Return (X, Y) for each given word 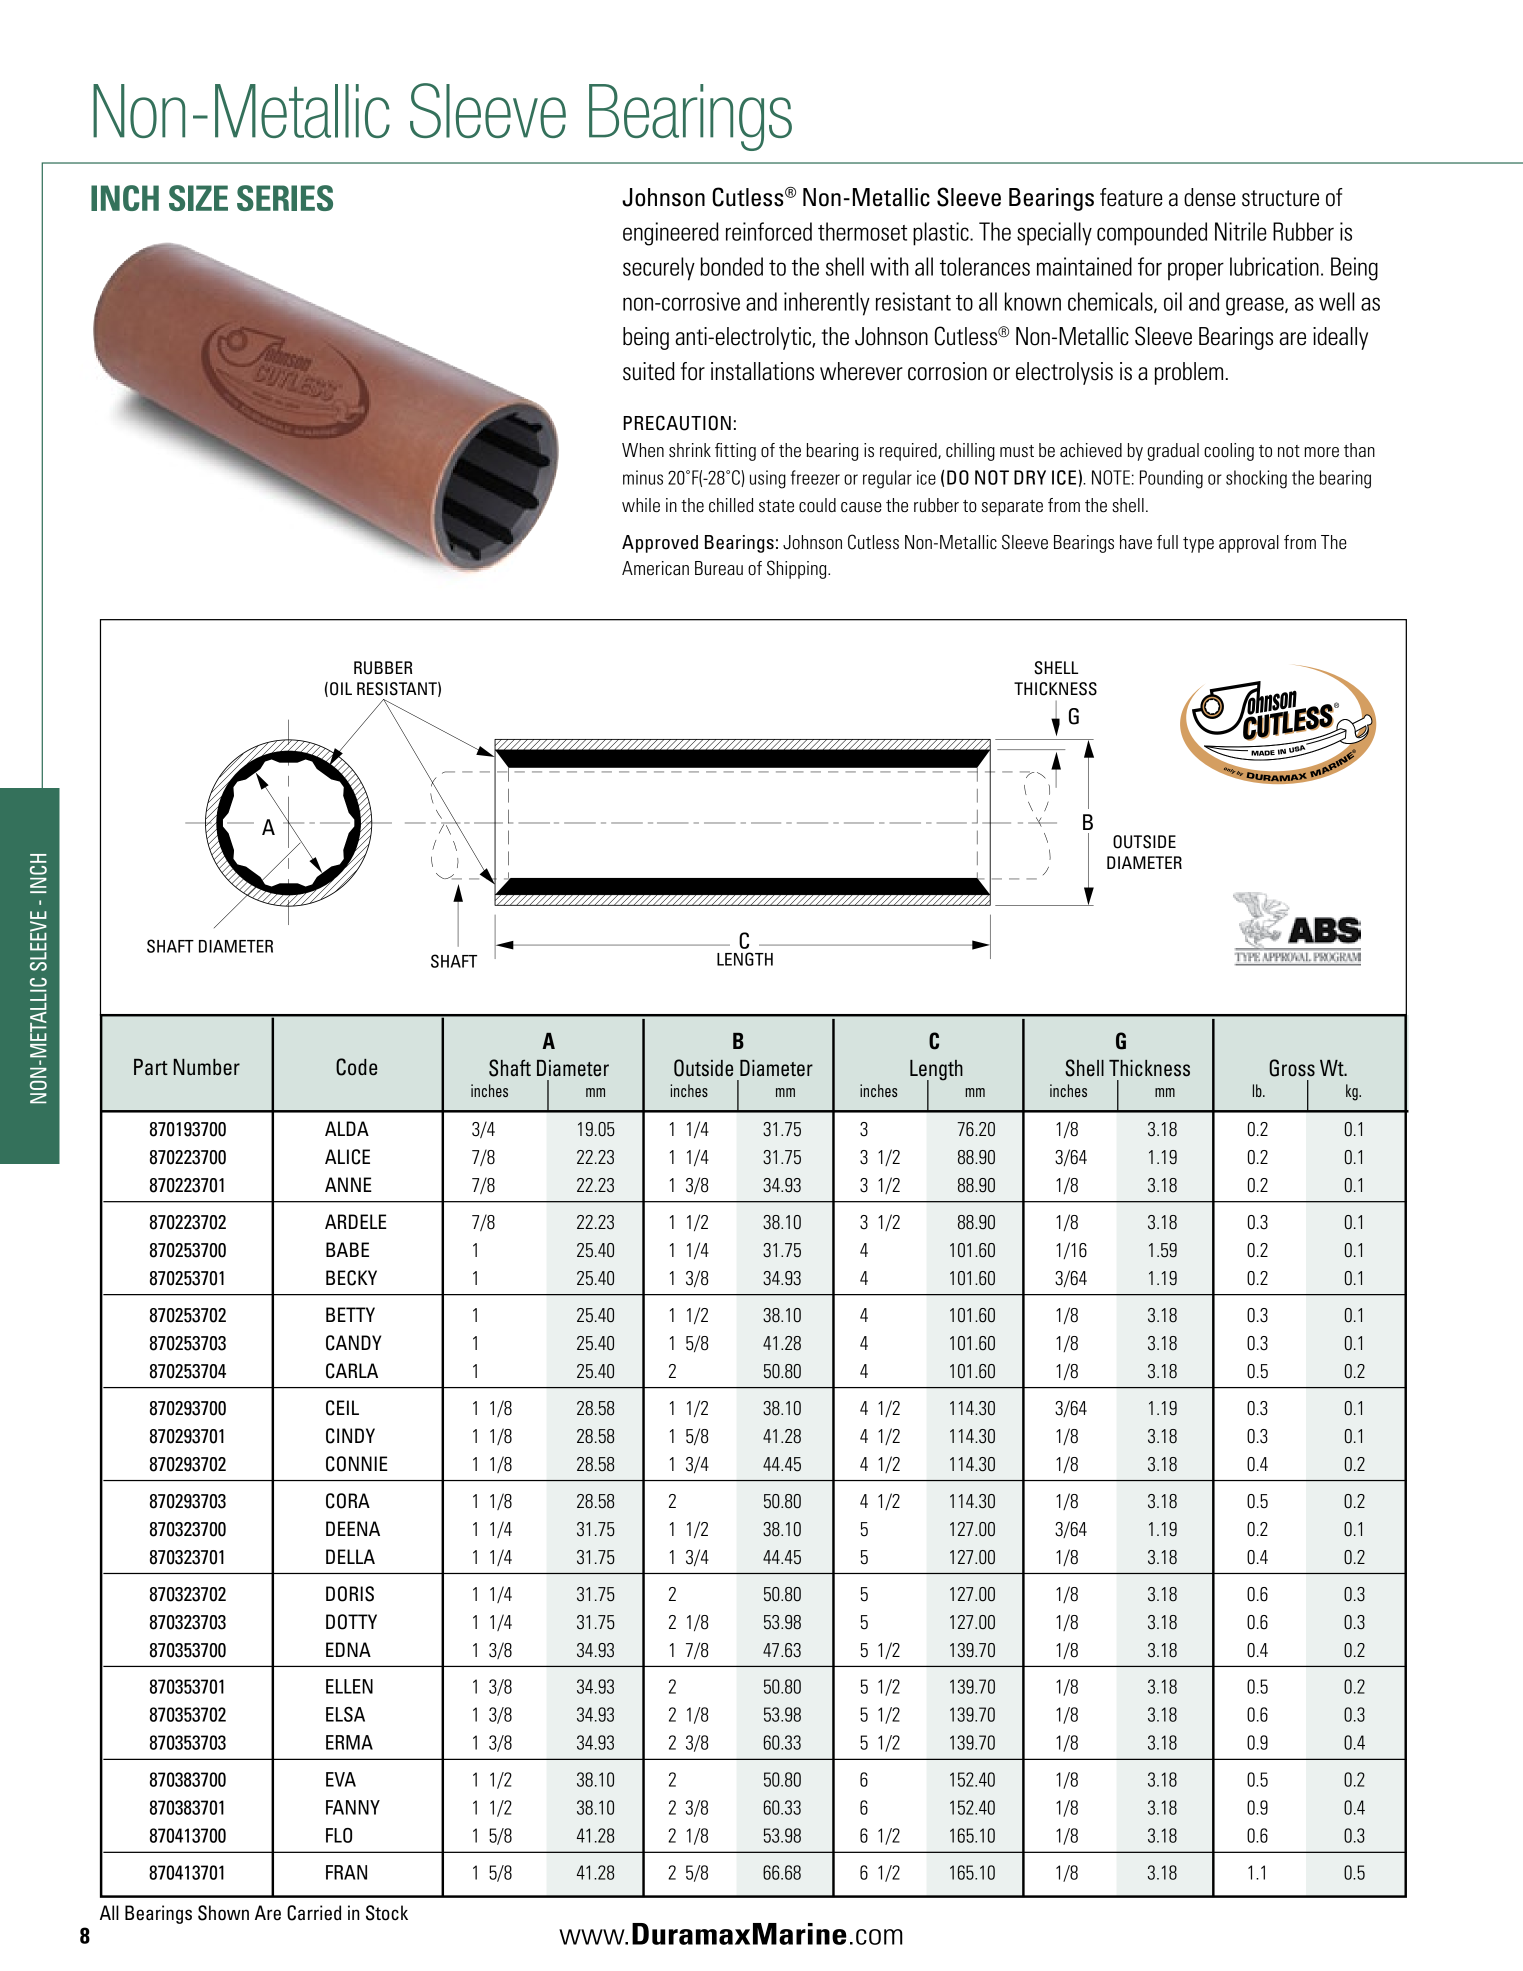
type (1198, 545)
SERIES (285, 198)
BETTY (350, 1314)
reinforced (769, 231)
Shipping (798, 569)
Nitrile (1241, 231)
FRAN (346, 1872)
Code (356, 1067)
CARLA (352, 1371)
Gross (1292, 1068)
